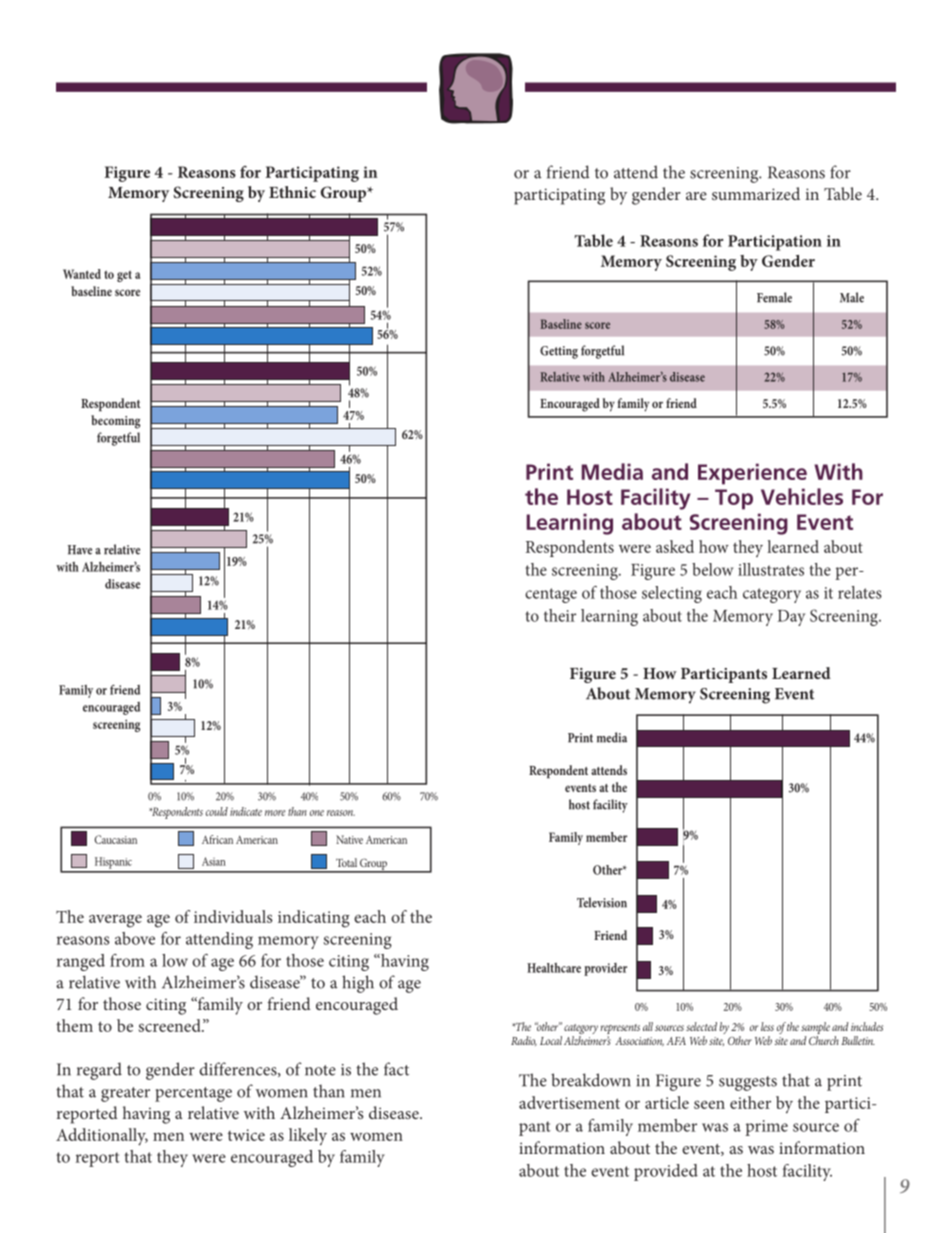  What do you see at coordinates (102, 1137) in the image?
I see `Additionally` at bounding box center [102, 1137].
